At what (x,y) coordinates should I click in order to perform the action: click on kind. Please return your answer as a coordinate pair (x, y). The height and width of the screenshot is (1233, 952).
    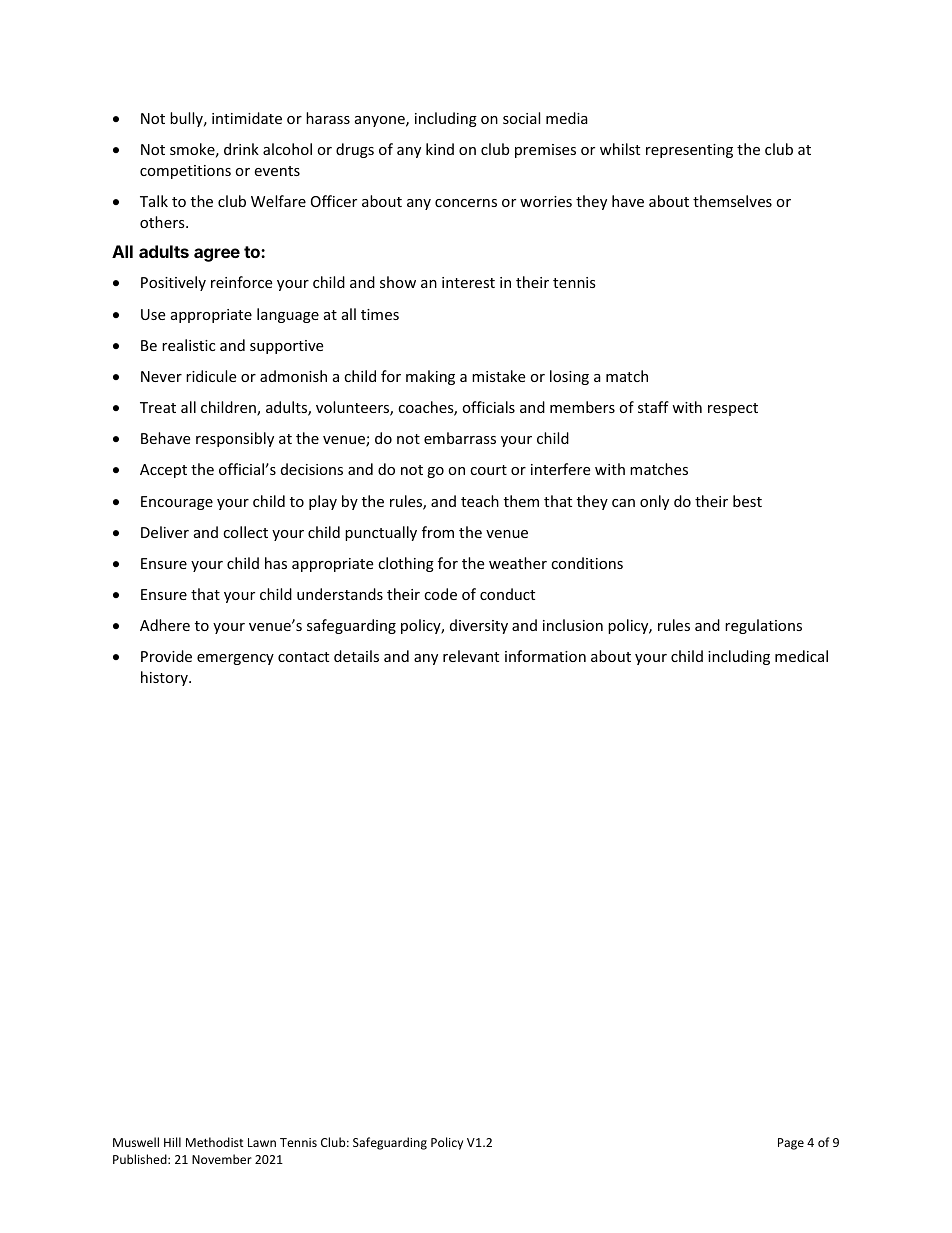
    Looking at the image, I should click on (440, 149).
